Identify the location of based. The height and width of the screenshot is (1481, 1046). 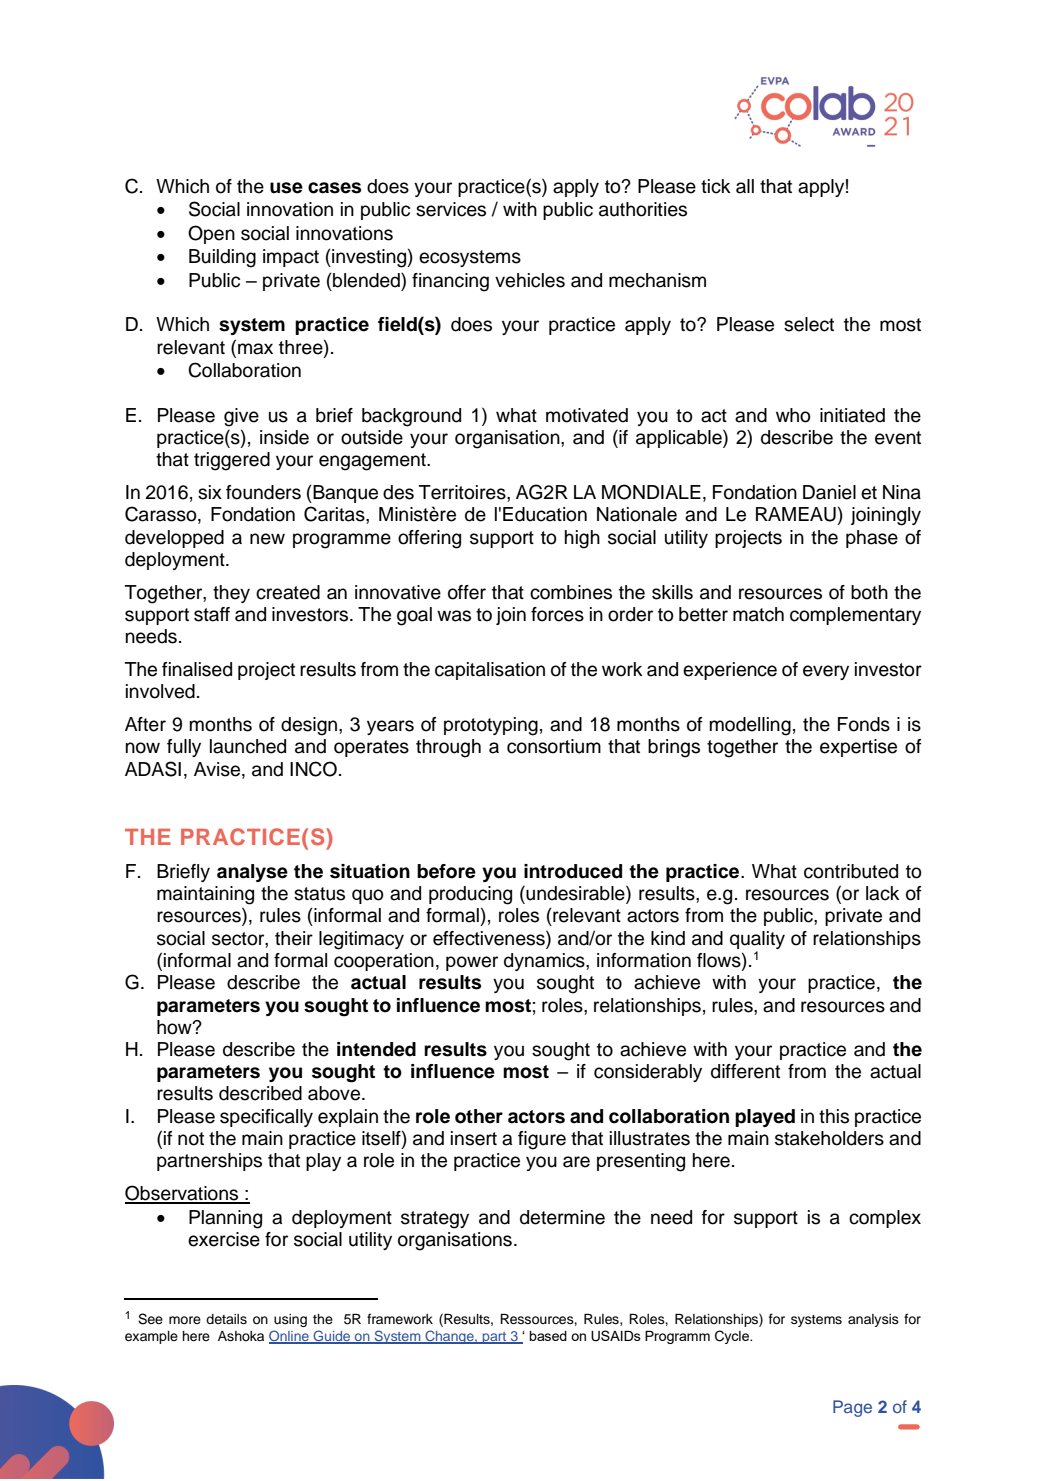
(548, 1336).
